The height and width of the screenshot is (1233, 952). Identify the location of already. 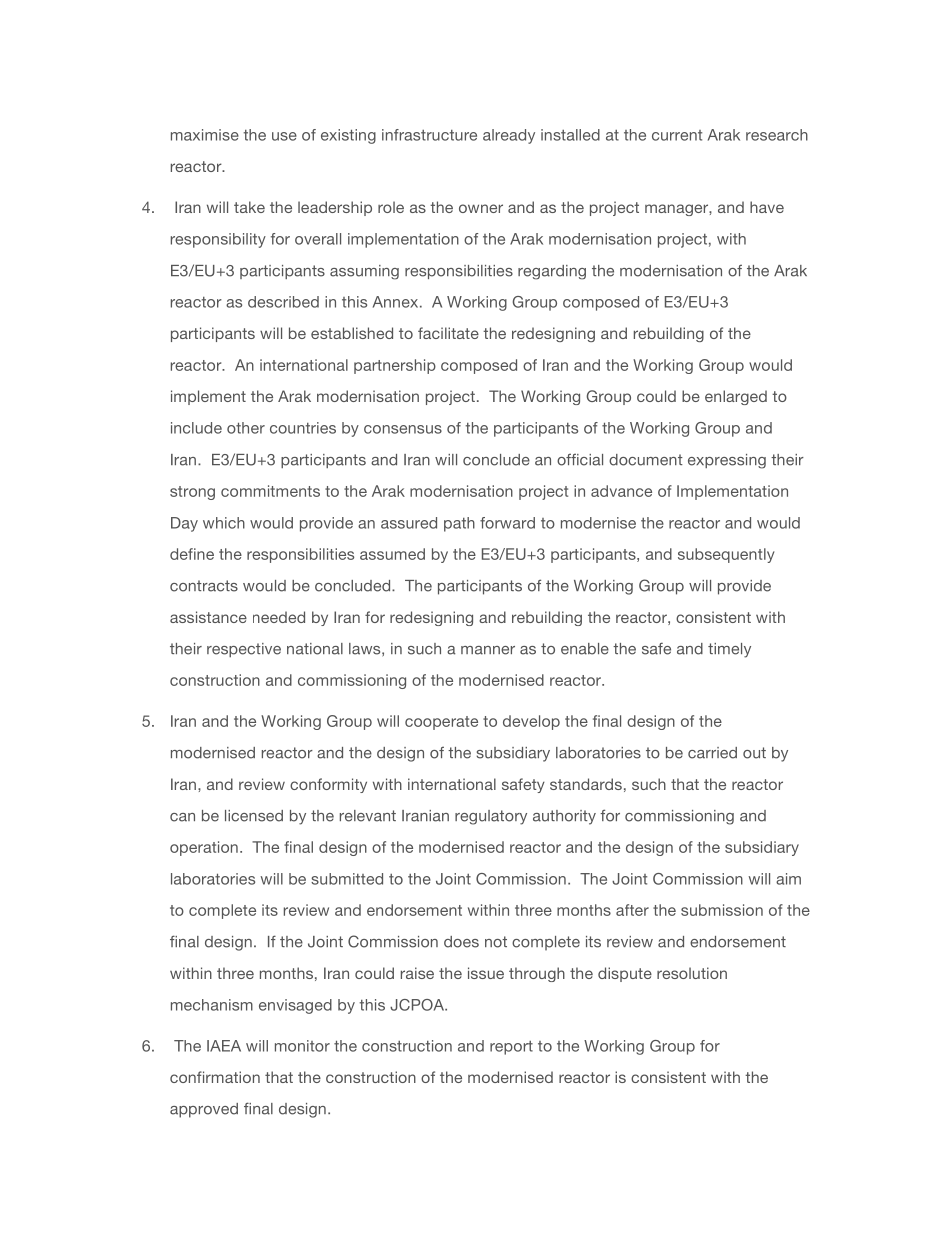
(509, 136).
